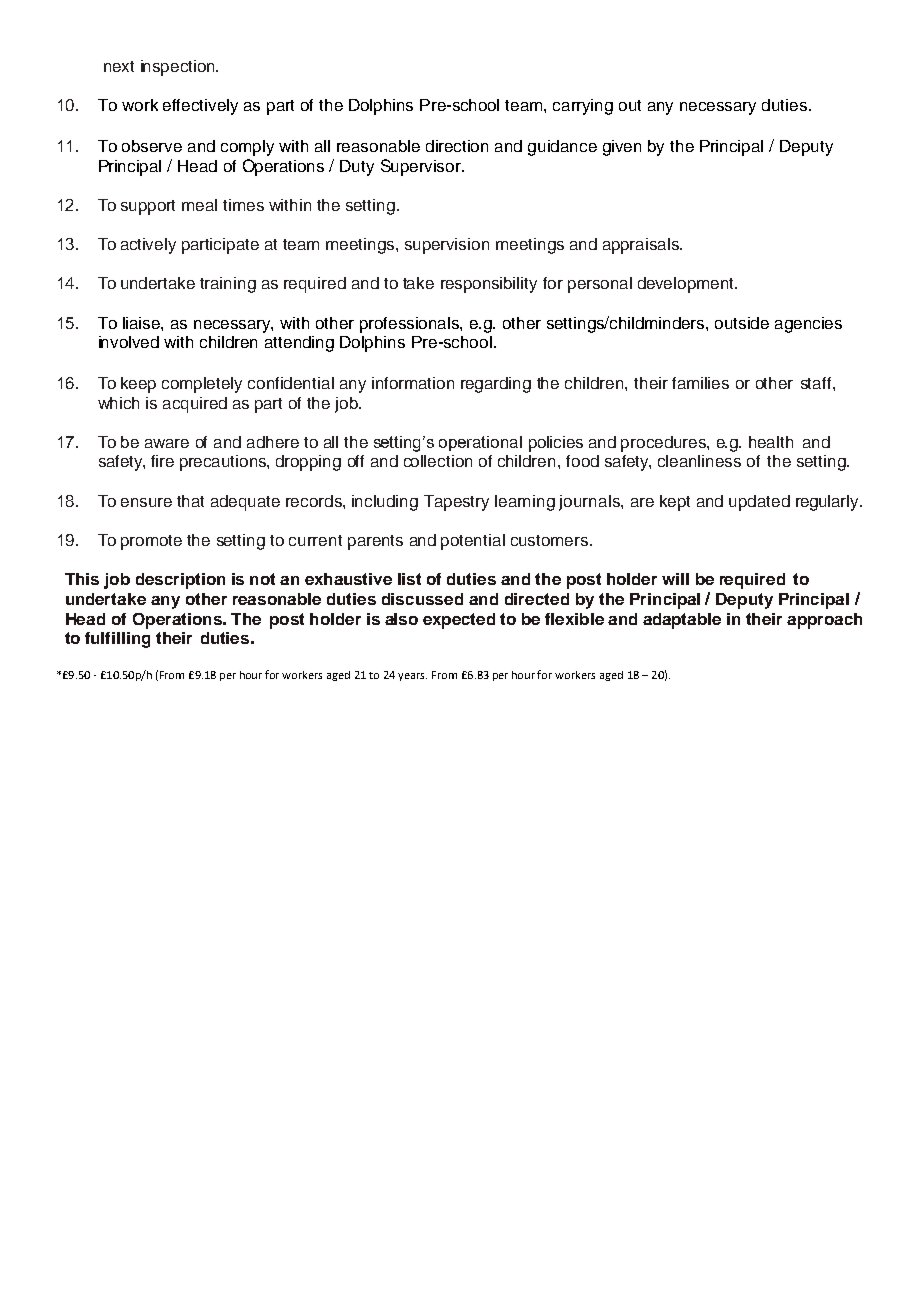  Describe the element at coordinates (117, 640) in the document. I see `fulfilling` at that location.
